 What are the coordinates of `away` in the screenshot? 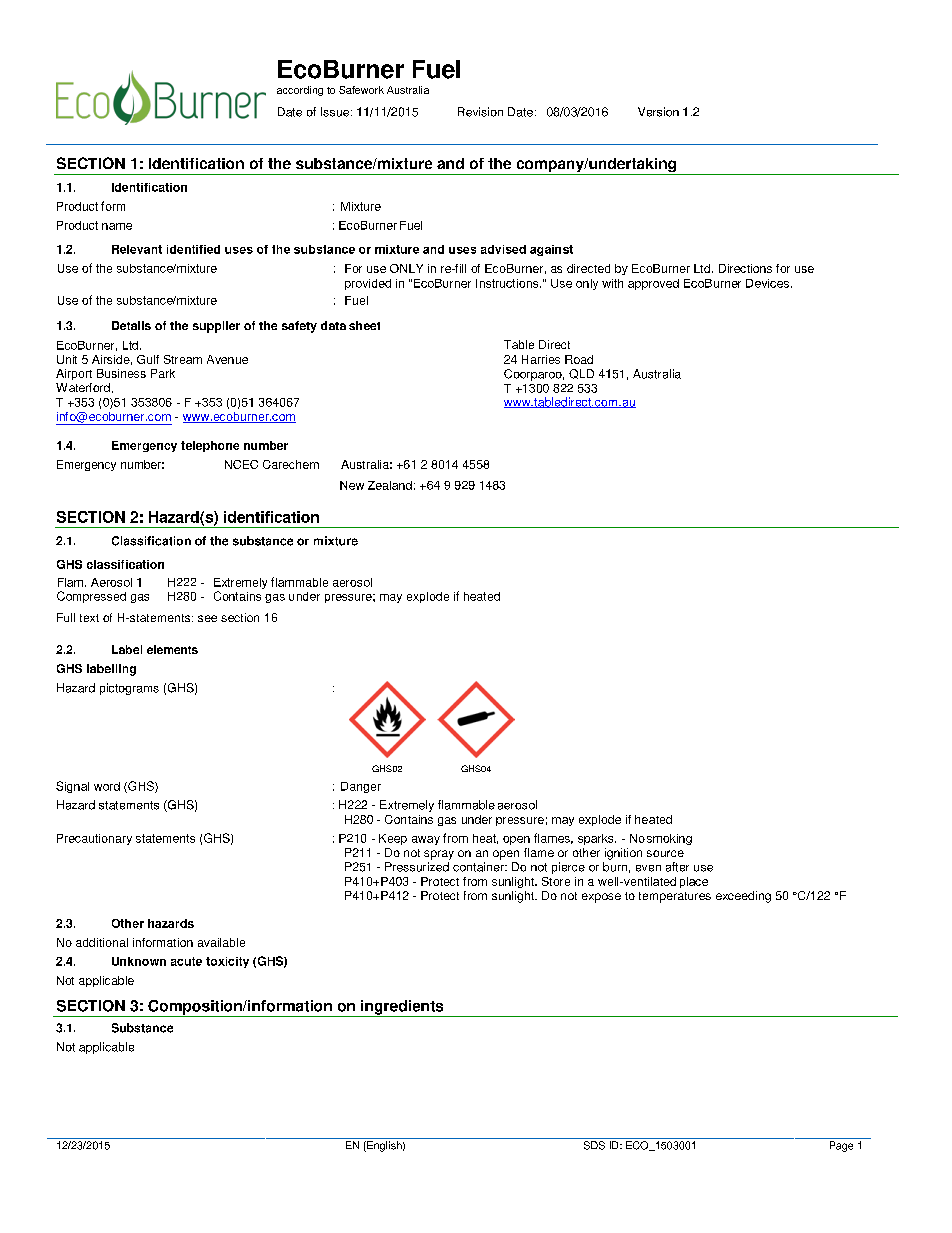 It's located at (426, 840).
